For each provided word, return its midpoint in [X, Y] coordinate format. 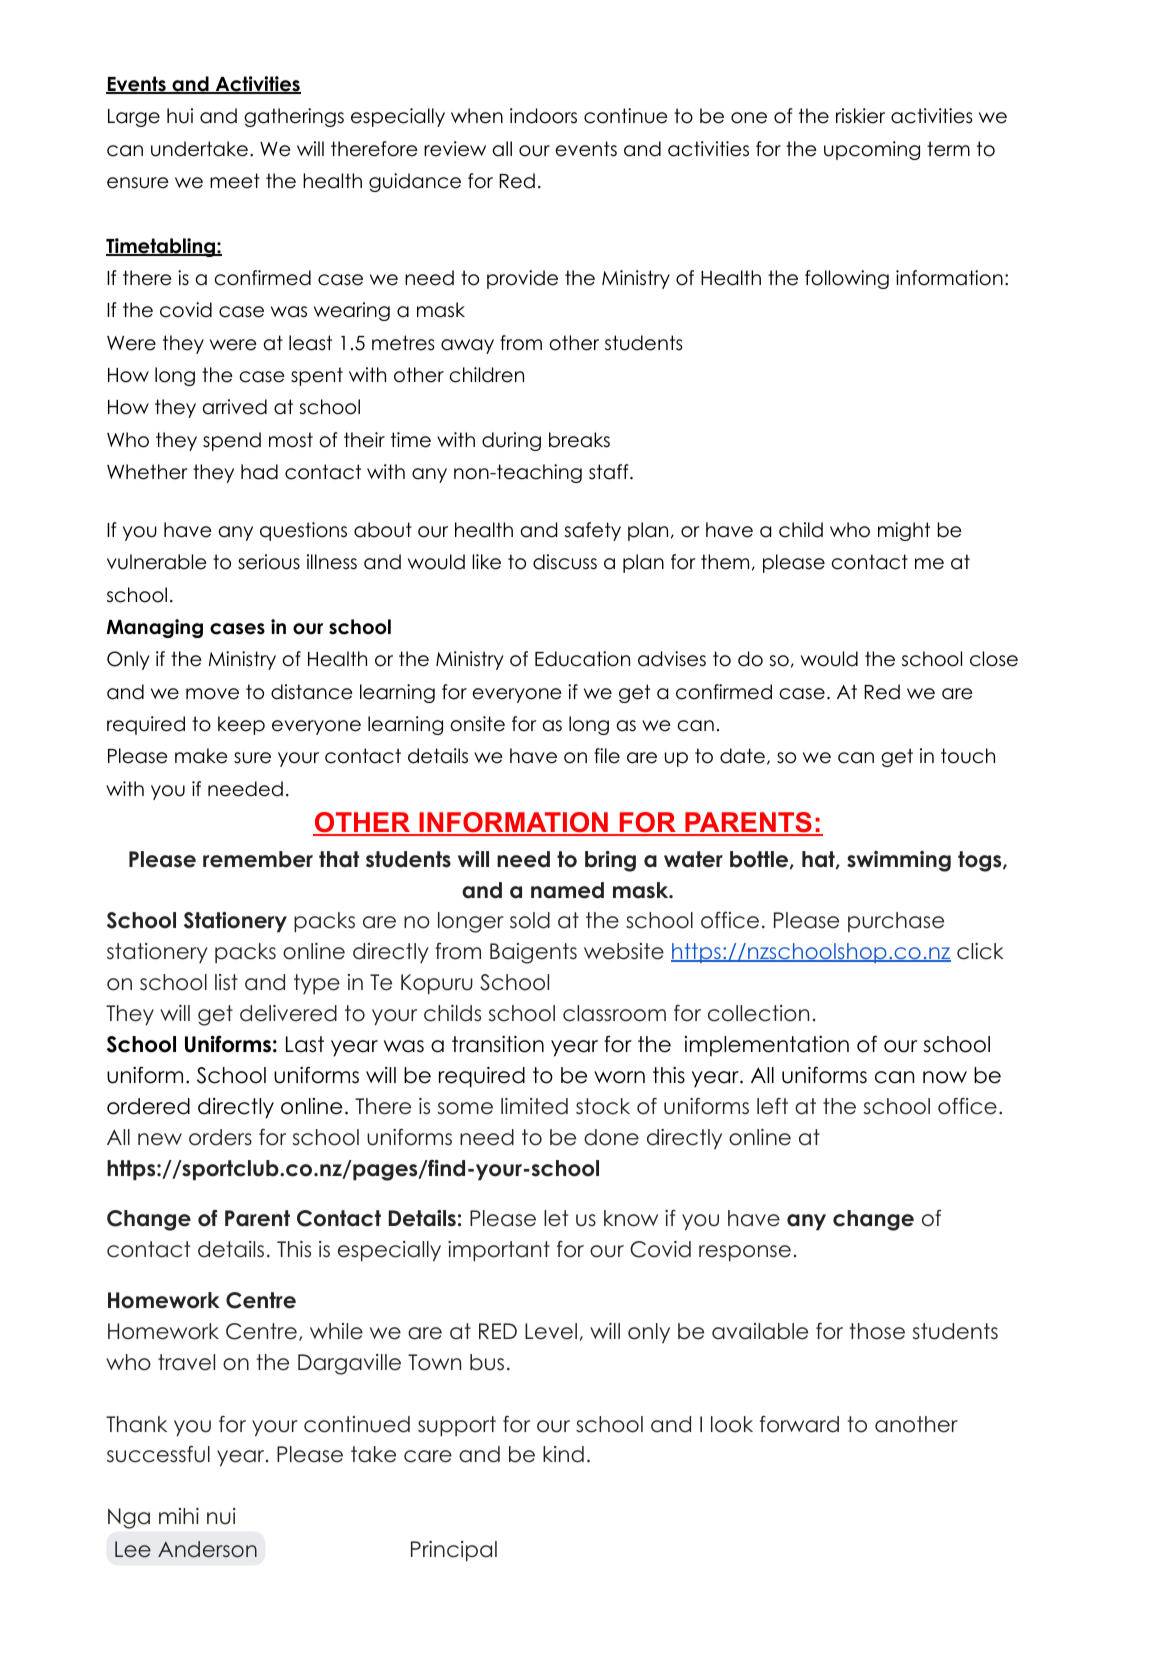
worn [619, 1077]
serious [269, 562]
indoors [543, 116]
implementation [767, 1046]
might [904, 531]
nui [221, 1516]
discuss [565, 562]
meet [235, 181]
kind [563, 1454]
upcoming [872, 150]
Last [305, 1044]
